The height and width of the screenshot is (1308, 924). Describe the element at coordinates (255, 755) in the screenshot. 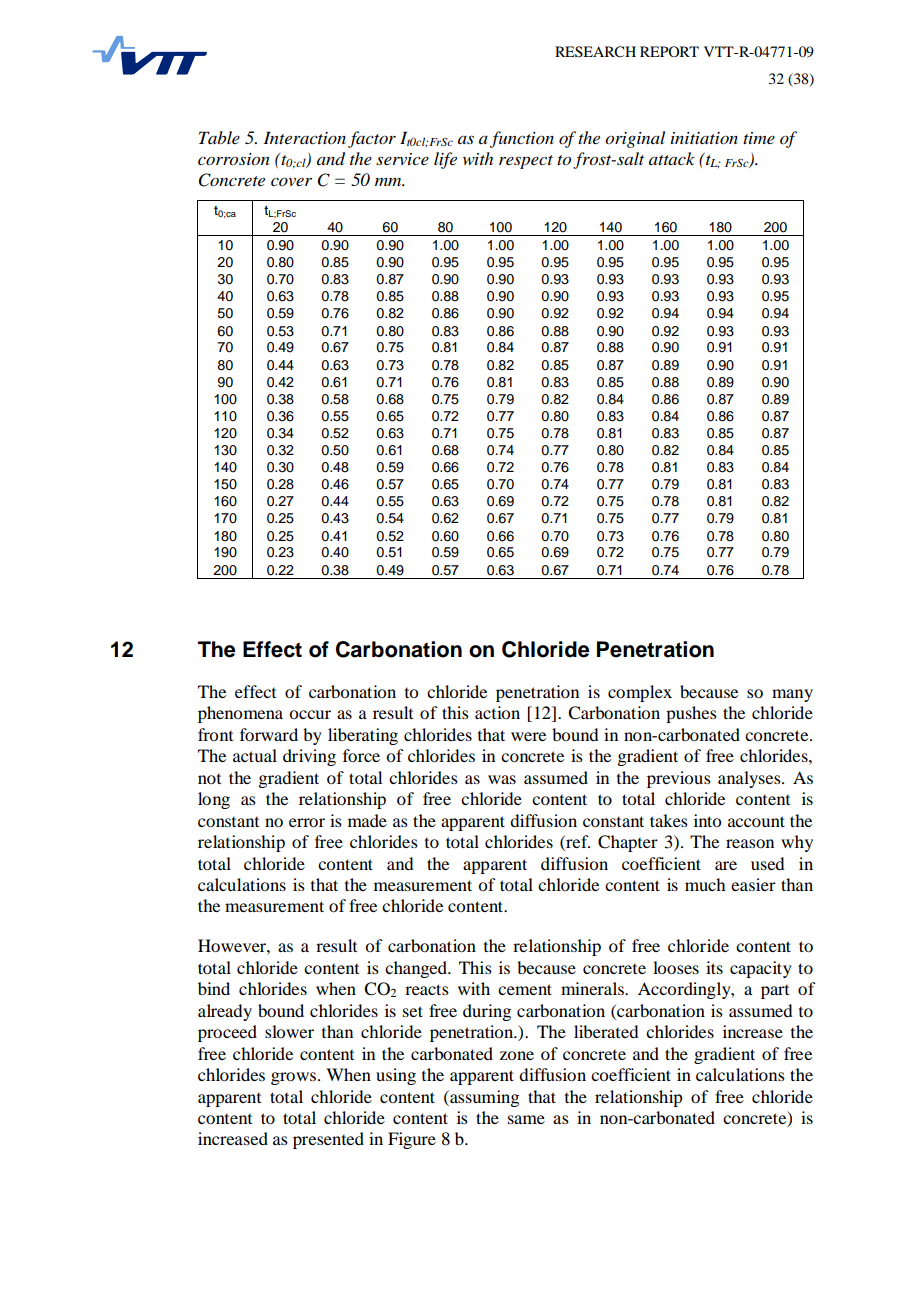

I see `actual` at that location.
